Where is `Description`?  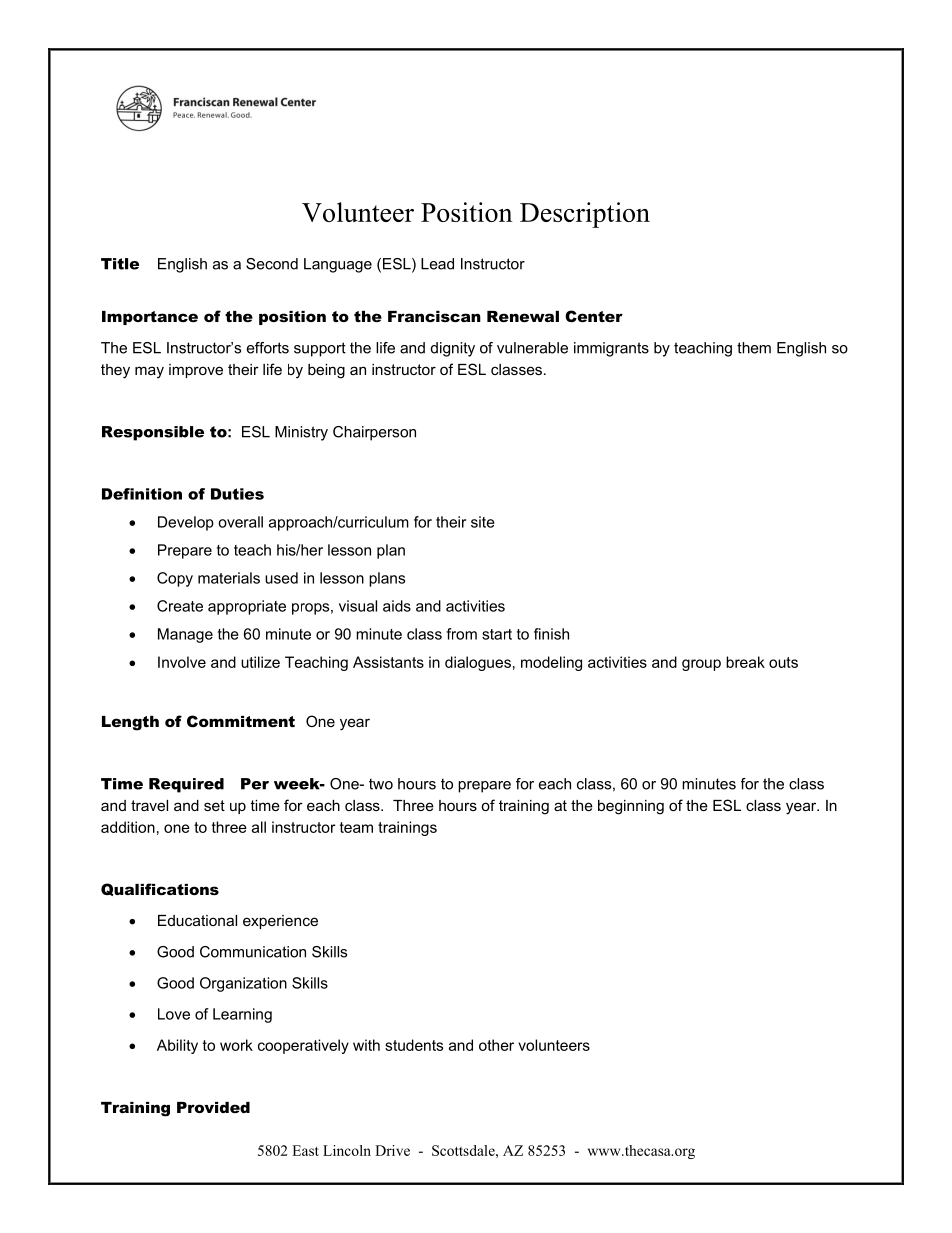
Description is located at coordinates (585, 215).
